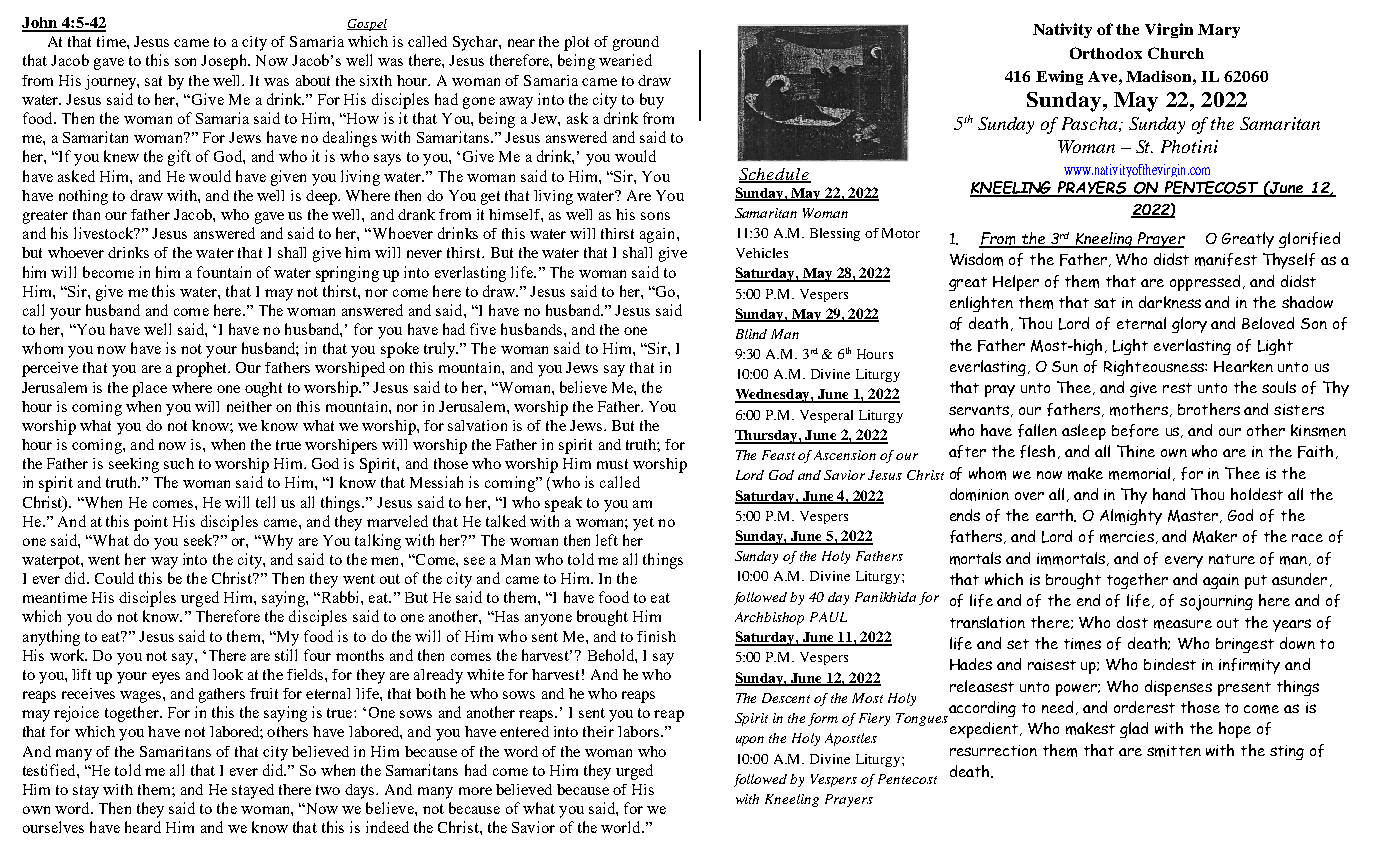 This page has height=850, width=1400. Describe the element at coordinates (622, 827) in the page. I see `world` at that location.
